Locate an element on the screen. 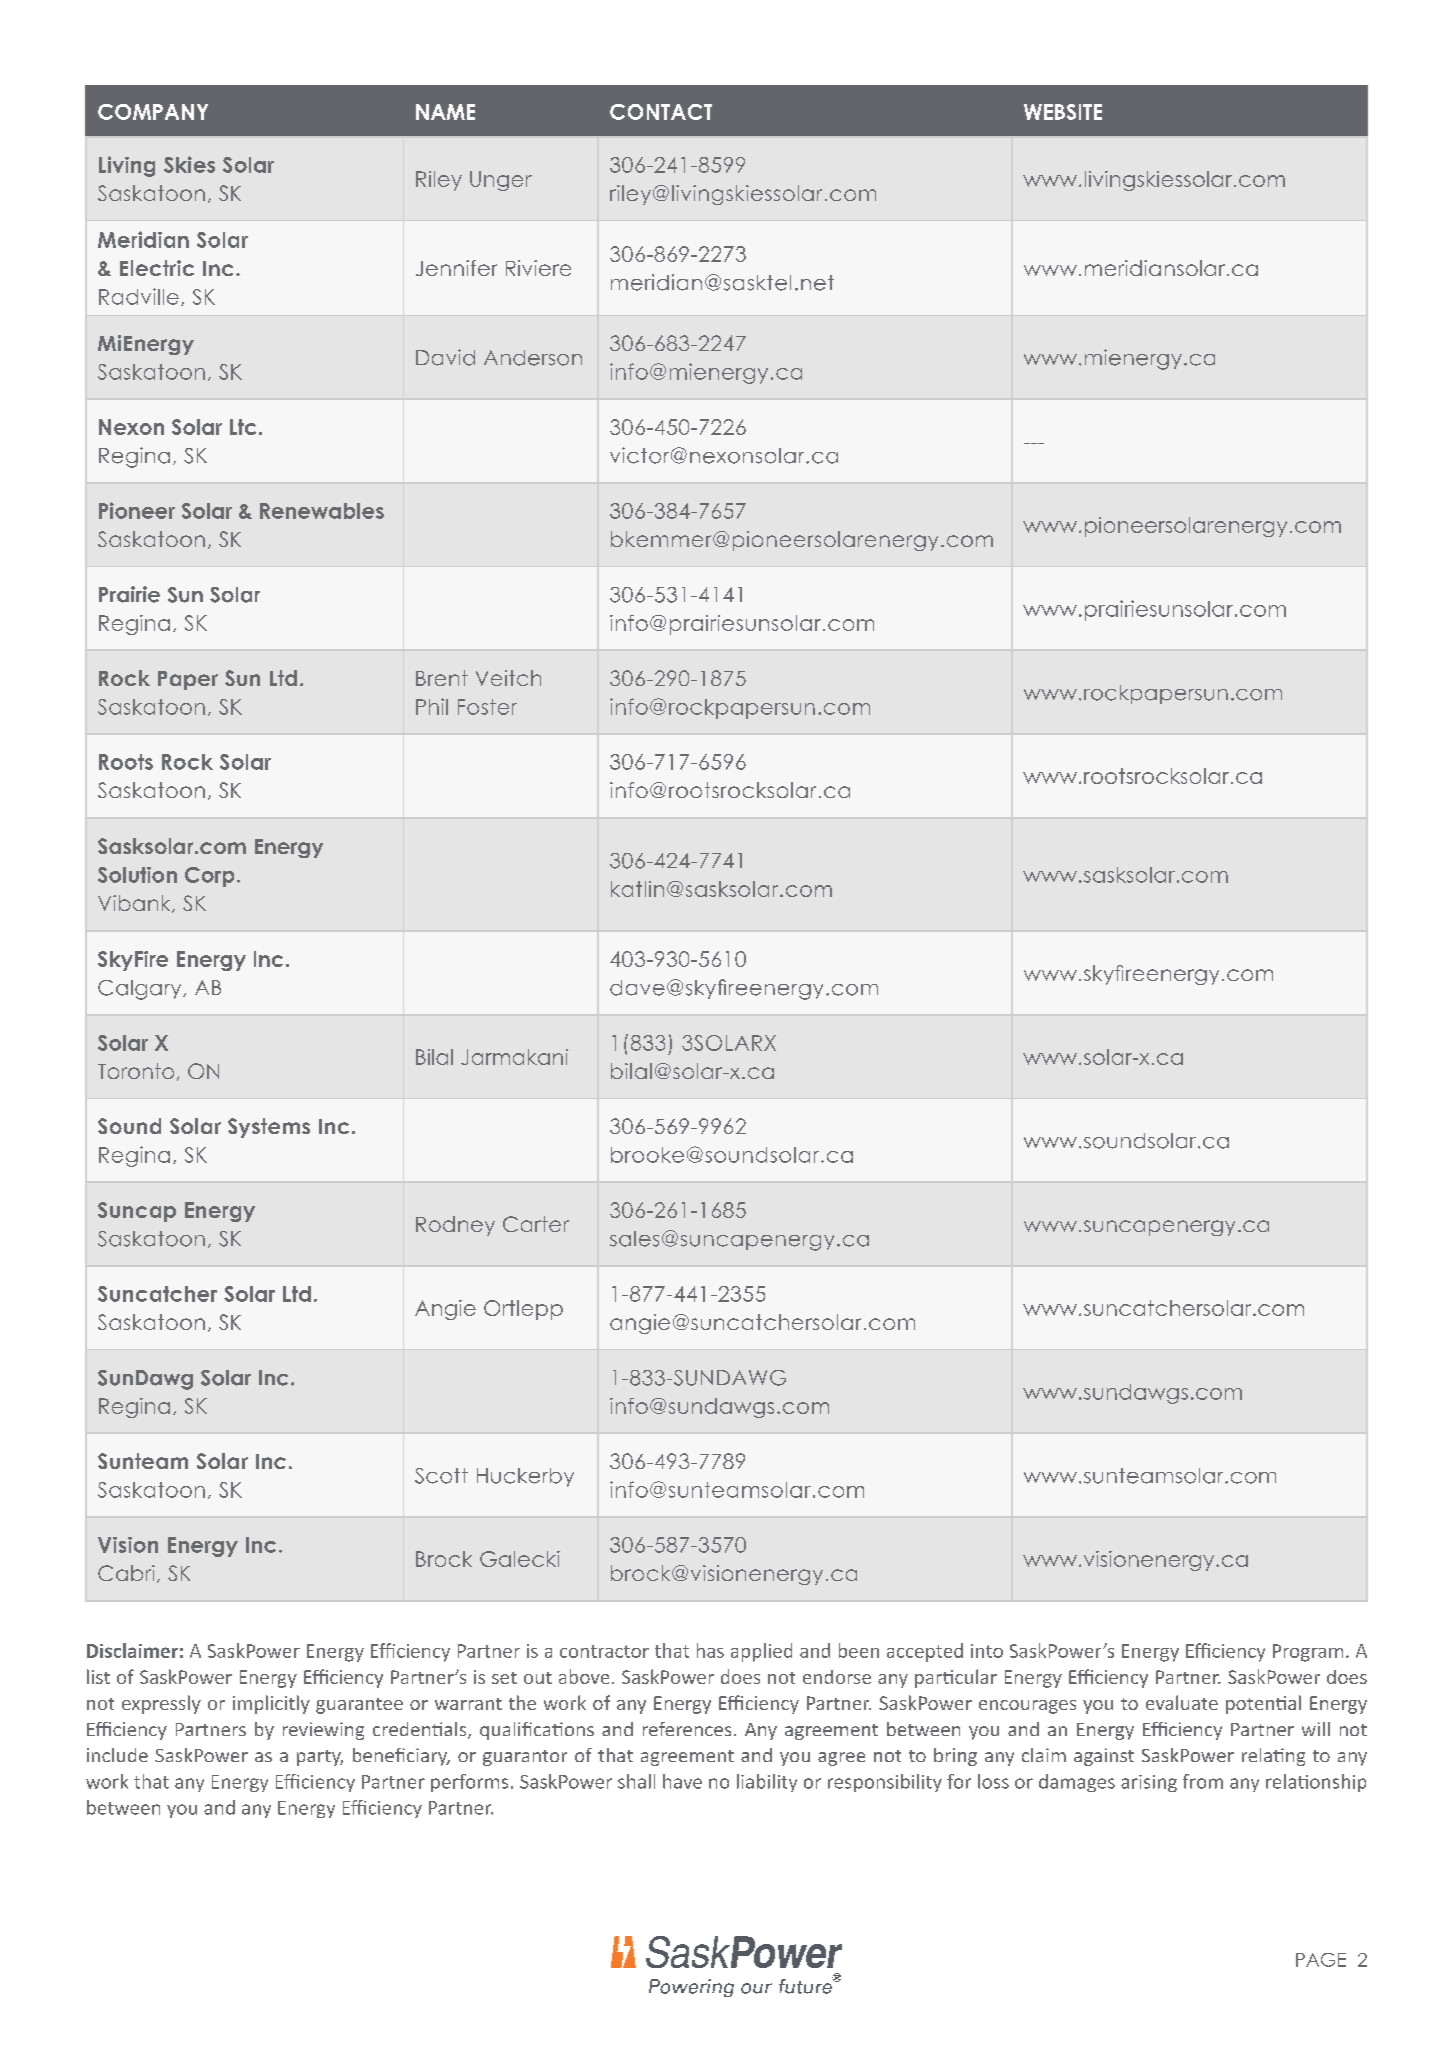  COMPANY is located at coordinates (153, 112).
